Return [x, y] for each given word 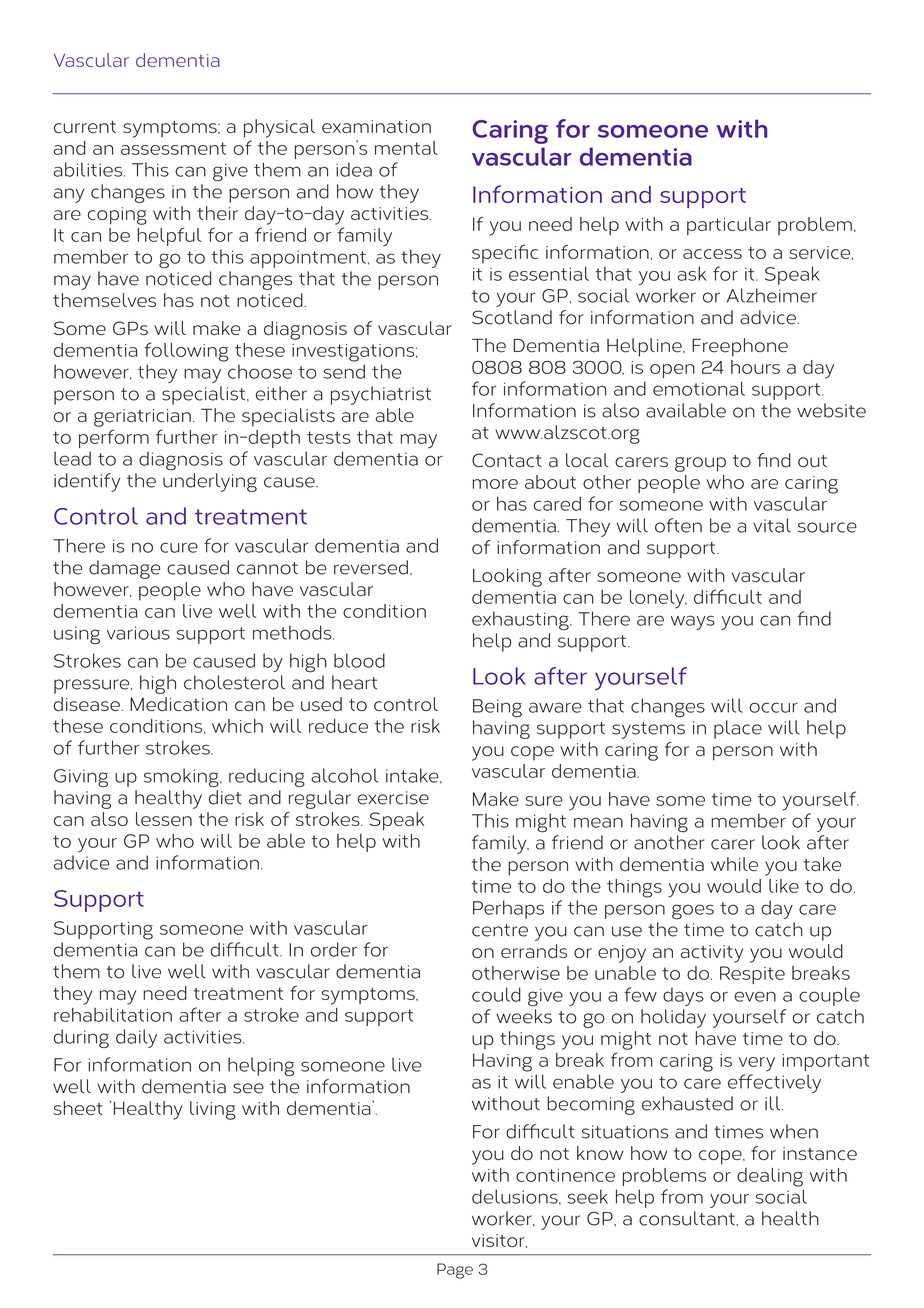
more [495, 484]
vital [772, 525]
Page [455, 1271]
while [734, 864]
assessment [173, 148]
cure [179, 547]
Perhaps [508, 909]
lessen [164, 819]
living [213, 1110]
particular [729, 226]
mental [406, 148]
